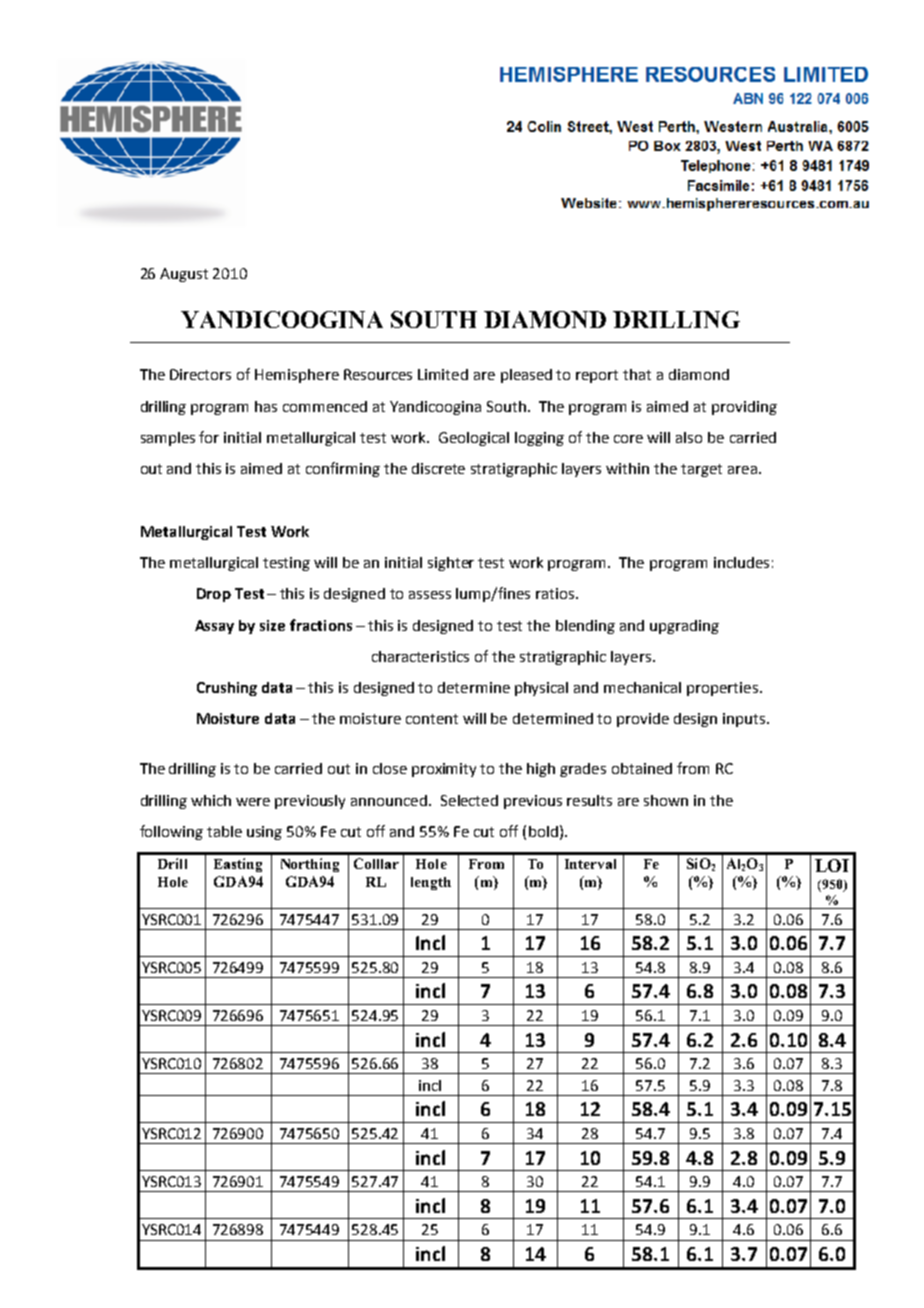 Image resolution: width=924 pixels, height=1308 pixels. Describe the element at coordinates (526, 376) in the document. I see `pleased` at that location.
